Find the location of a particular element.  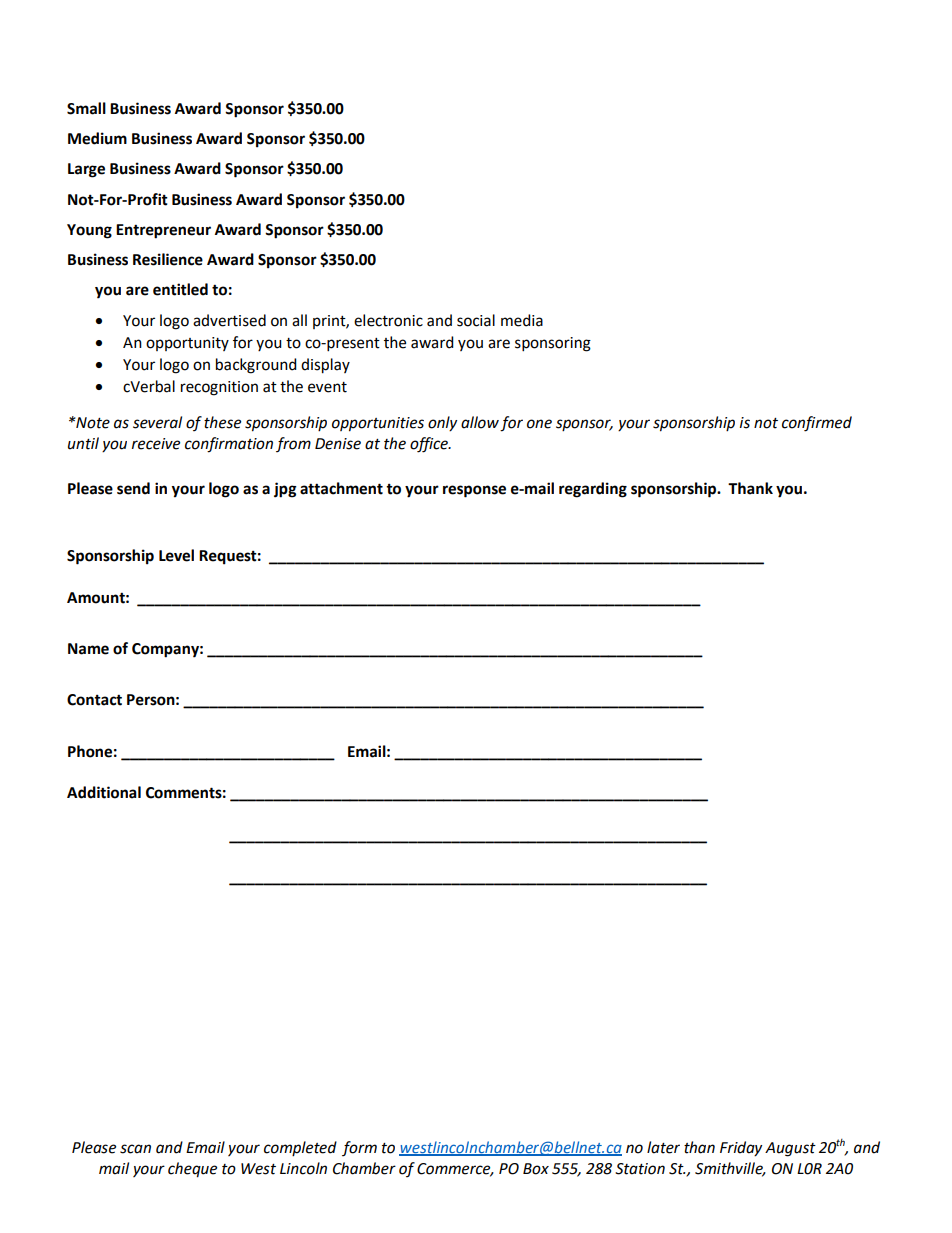

Name is located at coordinates (88, 649).
